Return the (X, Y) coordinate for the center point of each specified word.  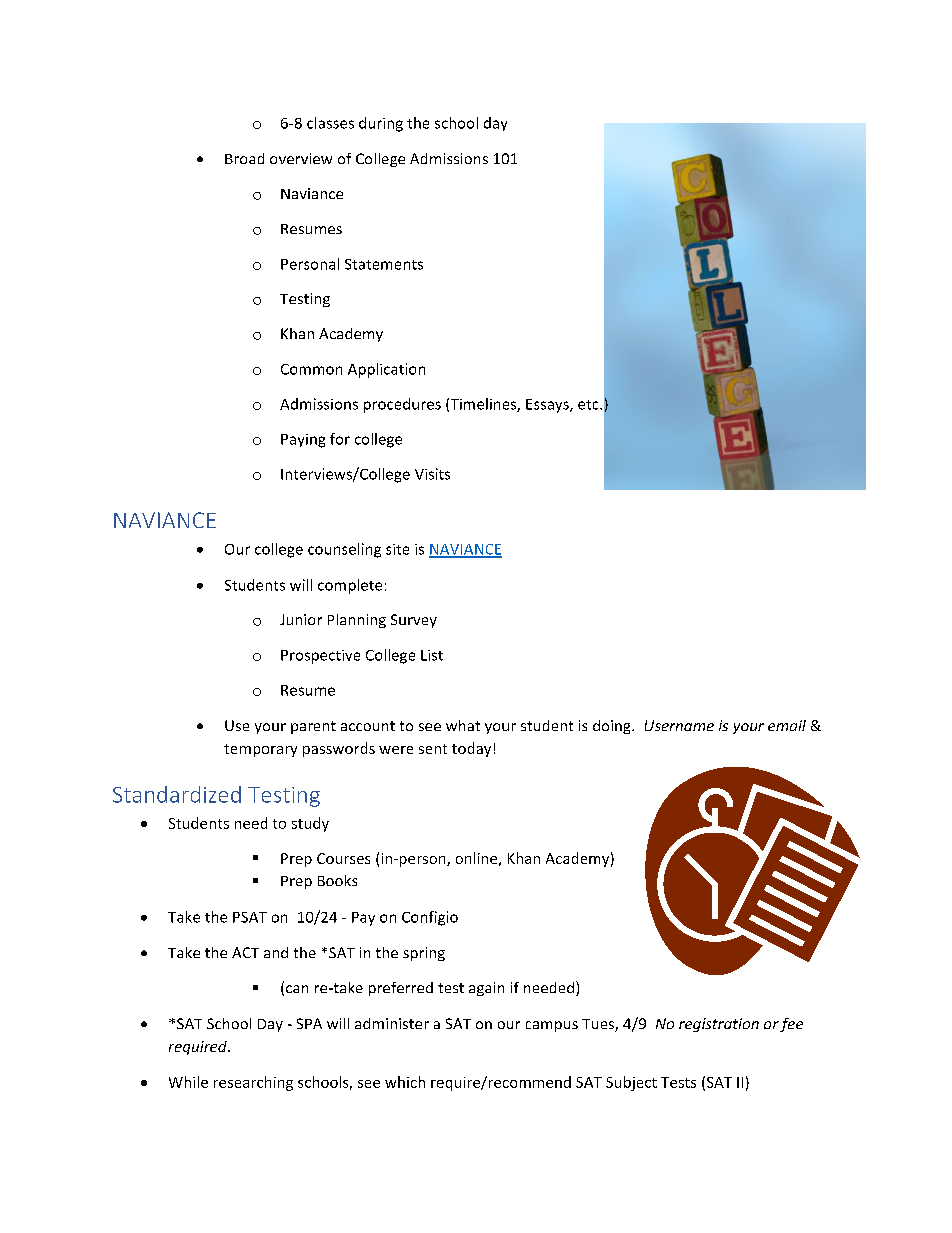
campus (552, 1026)
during (381, 124)
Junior (301, 619)
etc (589, 405)
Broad (244, 158)
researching (253, 1083)
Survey (414, 621)
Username (679, 725)
